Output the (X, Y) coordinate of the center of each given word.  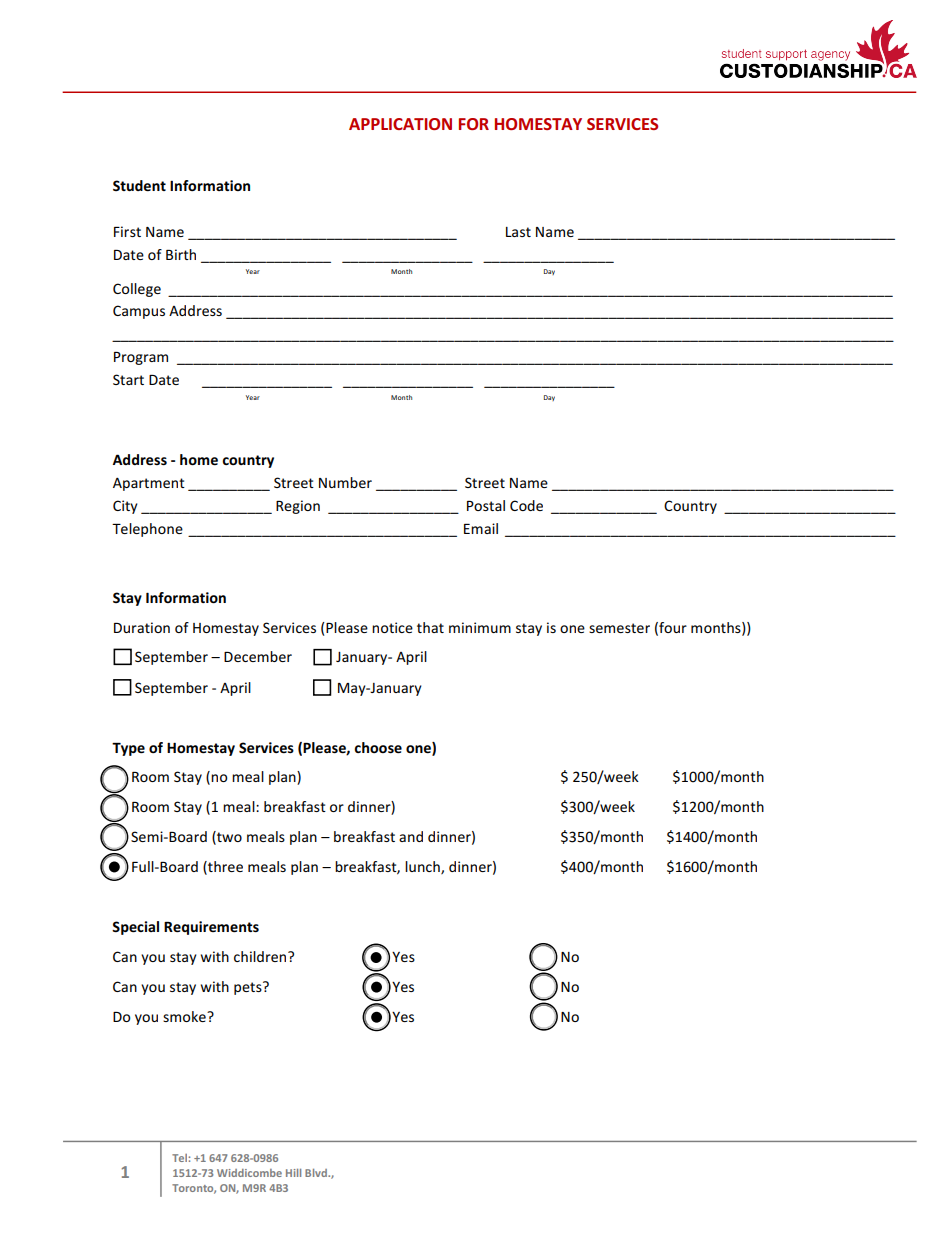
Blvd (317, 1173)
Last (518, 232)
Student (139, 185)
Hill (293, 1173)
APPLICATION (400, 124)
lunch (423, 867)
